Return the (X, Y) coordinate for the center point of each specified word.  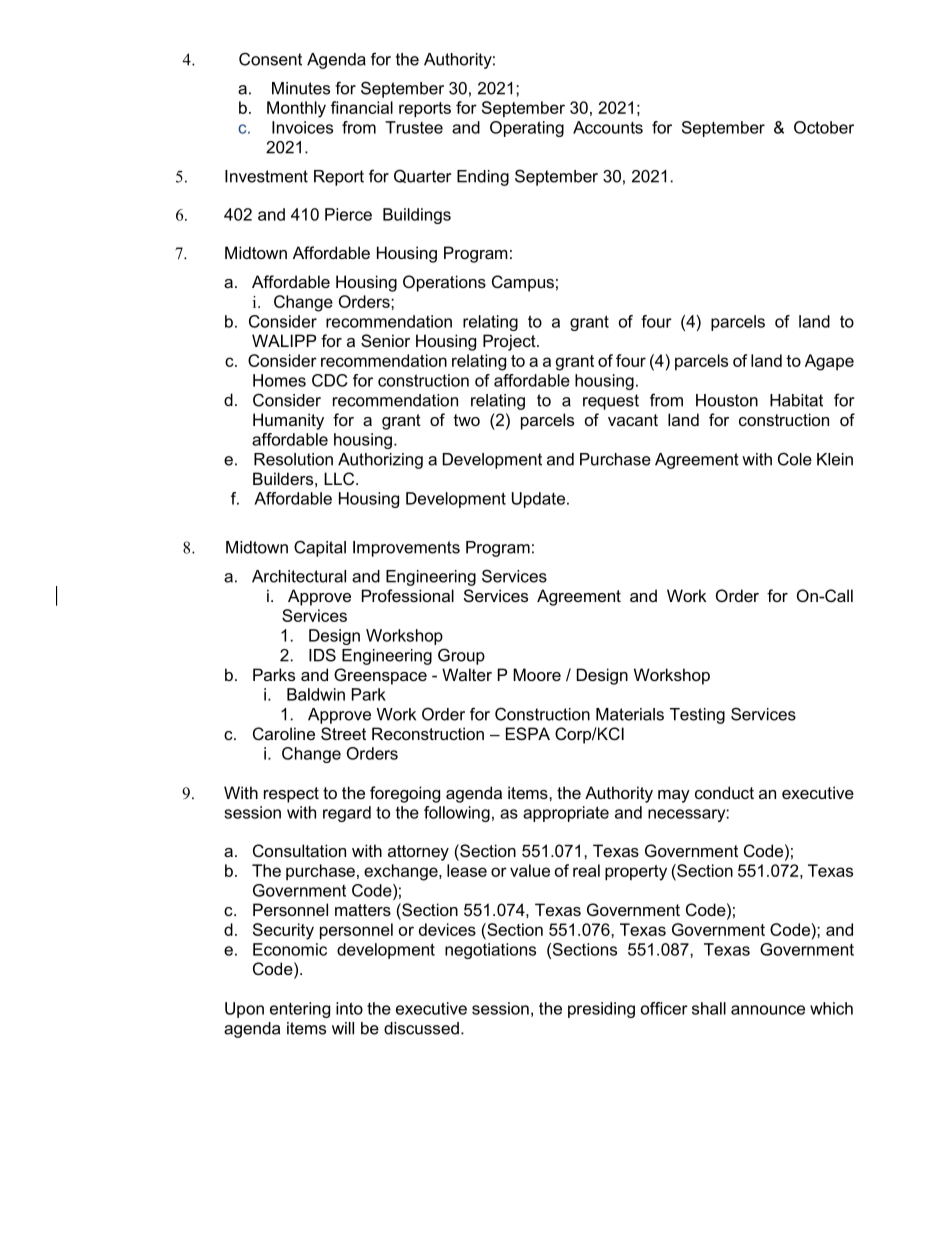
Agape (829, 362)
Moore (537, 674)
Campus (523, 283)
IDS (322, 655)
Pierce (348, 214)
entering (300, 1010)
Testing (697, 716)
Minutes (301, 88)
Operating (527, 129)
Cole (795, 459)
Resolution (293, 459)
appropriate (566, 814)
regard (347, 814)
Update (538, 500)
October (824, 127)
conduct (724, 792)
